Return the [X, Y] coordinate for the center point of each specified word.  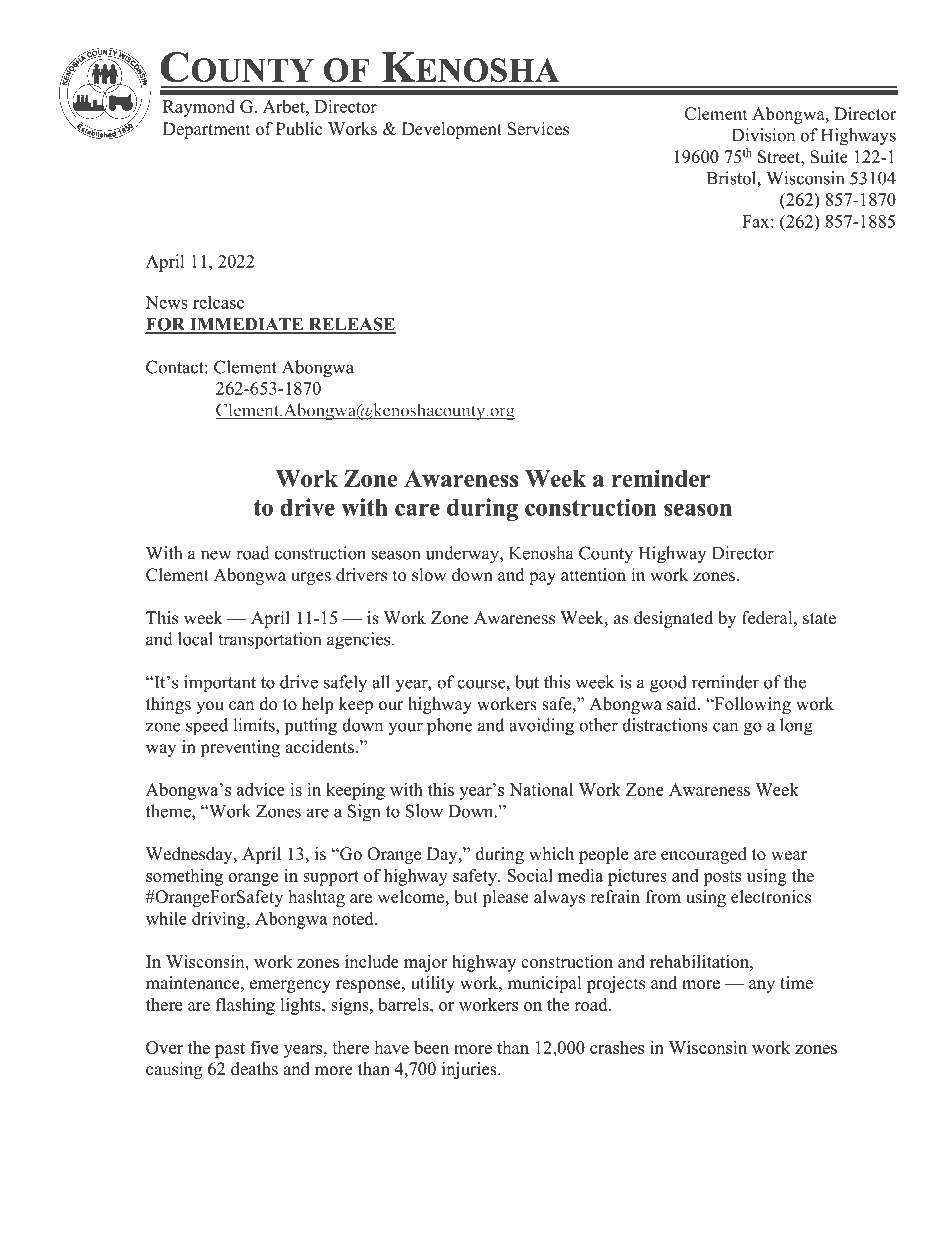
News [166, 302]
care [417, 509]
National [541, 789]
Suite [829, 157]
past [230, 1050]
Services [538, 129]
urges [311, 578]
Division [763, 135]
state [819, 619]
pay [542, 578]
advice [261, 789]
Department [206, 130]
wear [789, 856]
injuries [470, 1070]
